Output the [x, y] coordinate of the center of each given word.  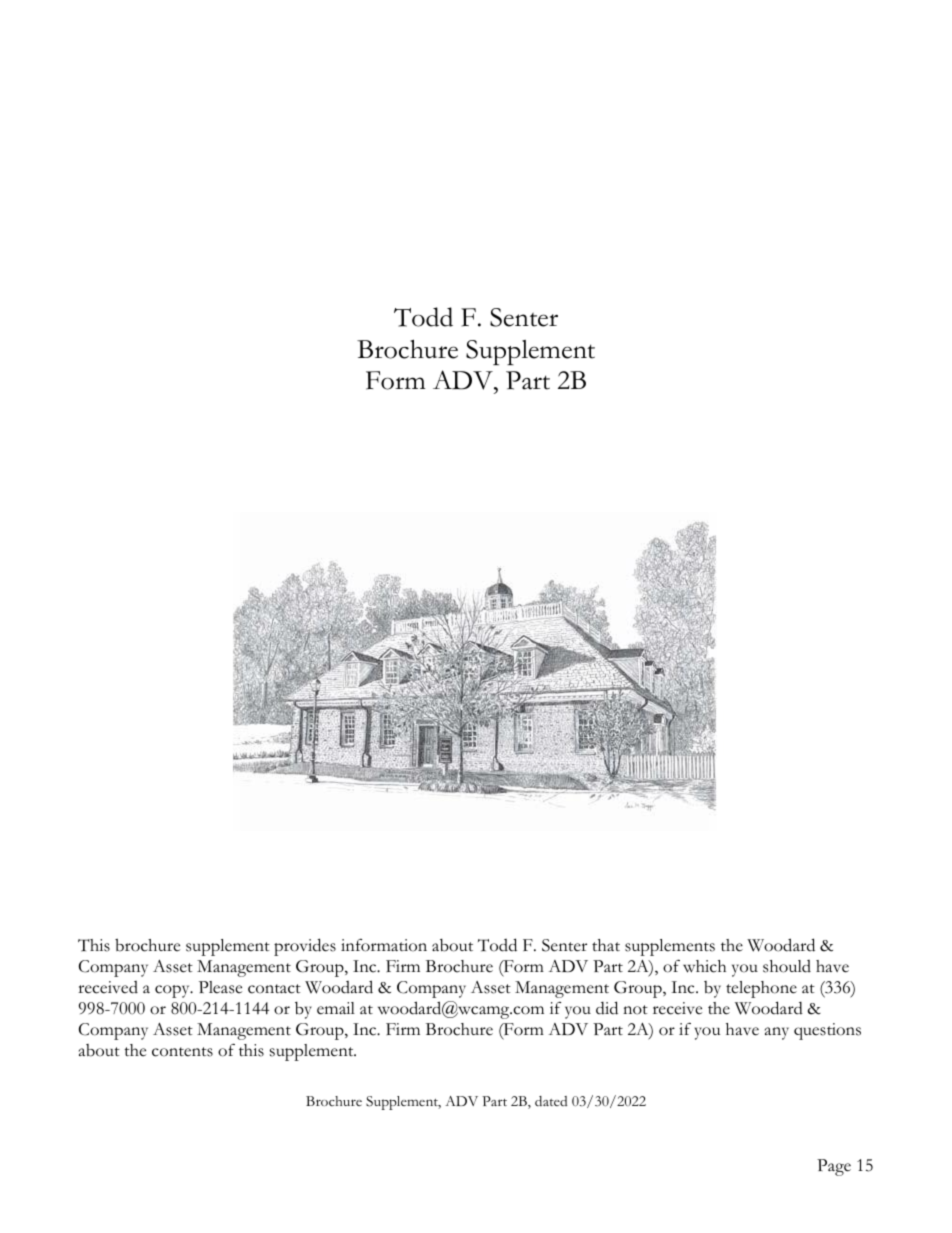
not [635, 1010]
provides [305, 947]
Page [834, 1167]
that [606, 945]
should [787, 966]
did [607, 1008]
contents [182, 1052]
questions [827, 1031]
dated [551, 1101]
